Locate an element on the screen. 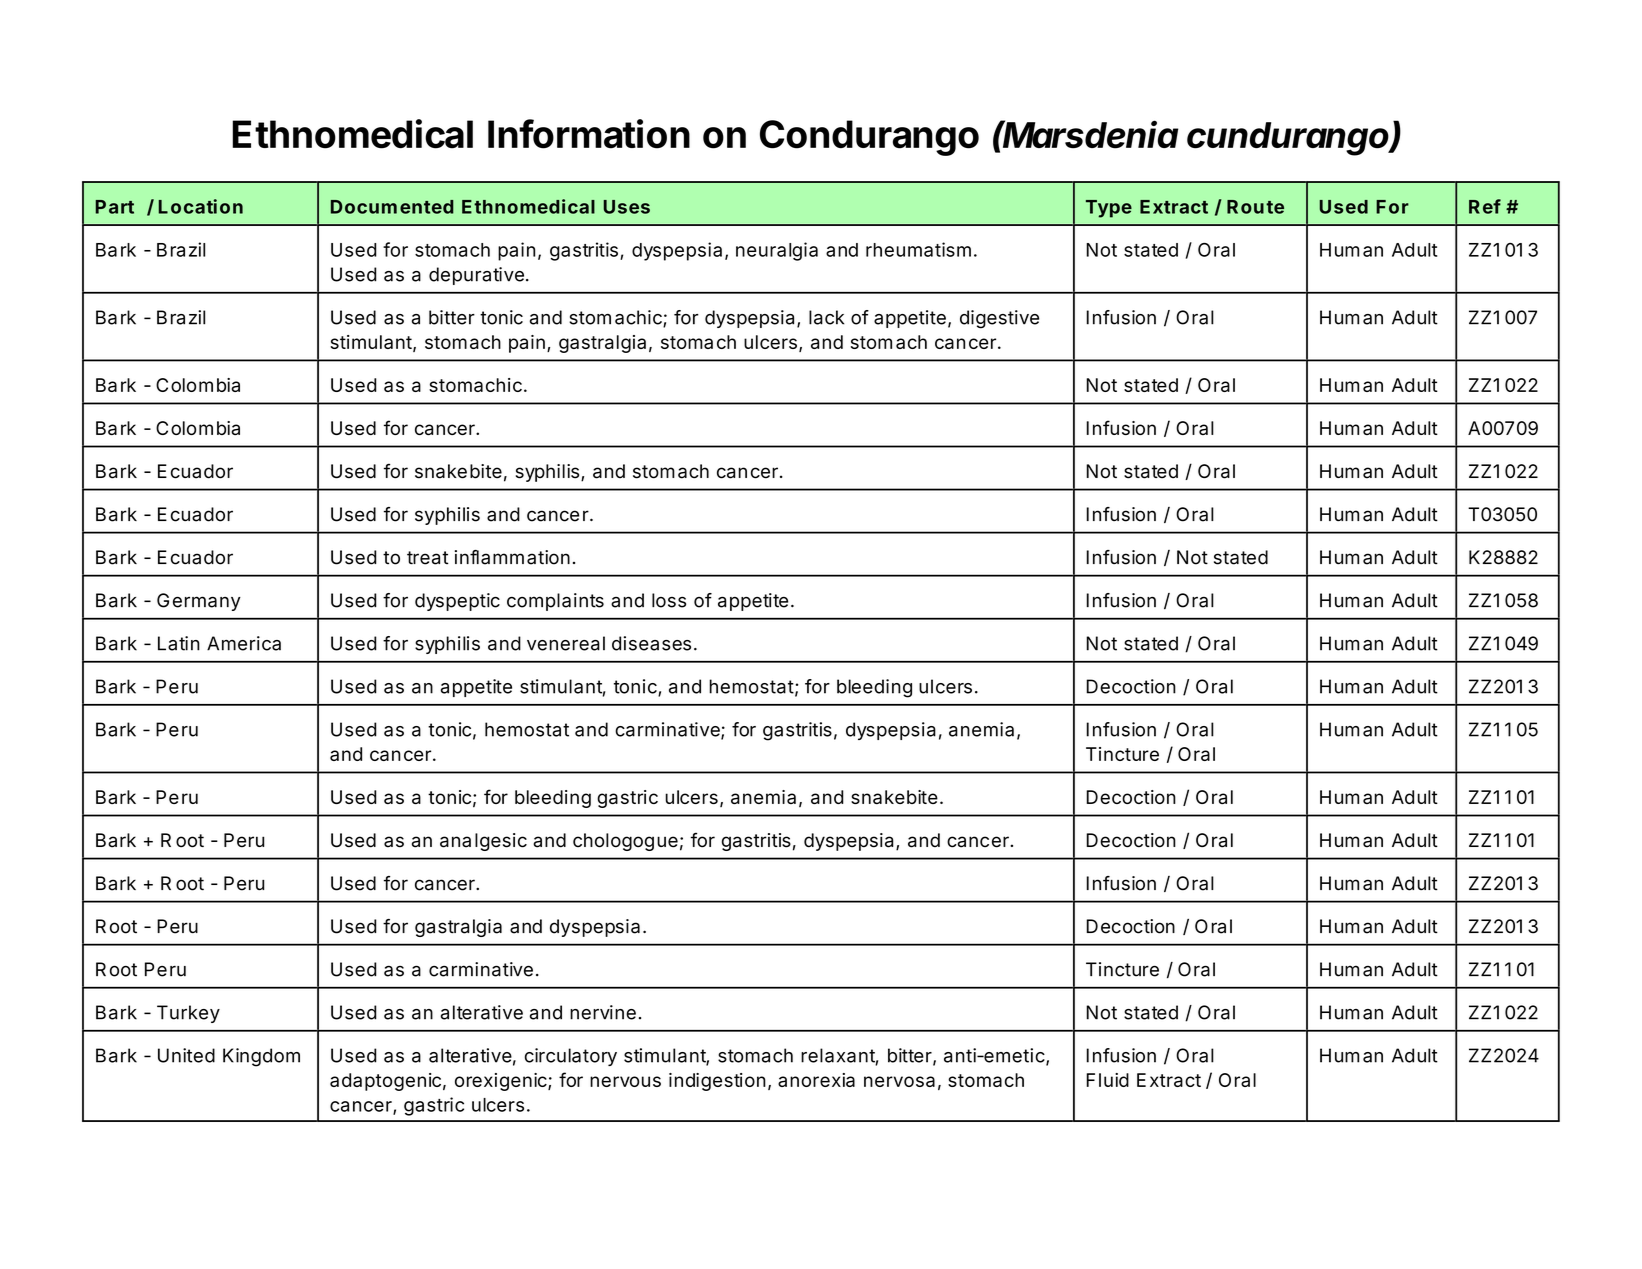 This screenshot has width=1642, height=1269. circulatory is located at coordinates (571, 1057).
